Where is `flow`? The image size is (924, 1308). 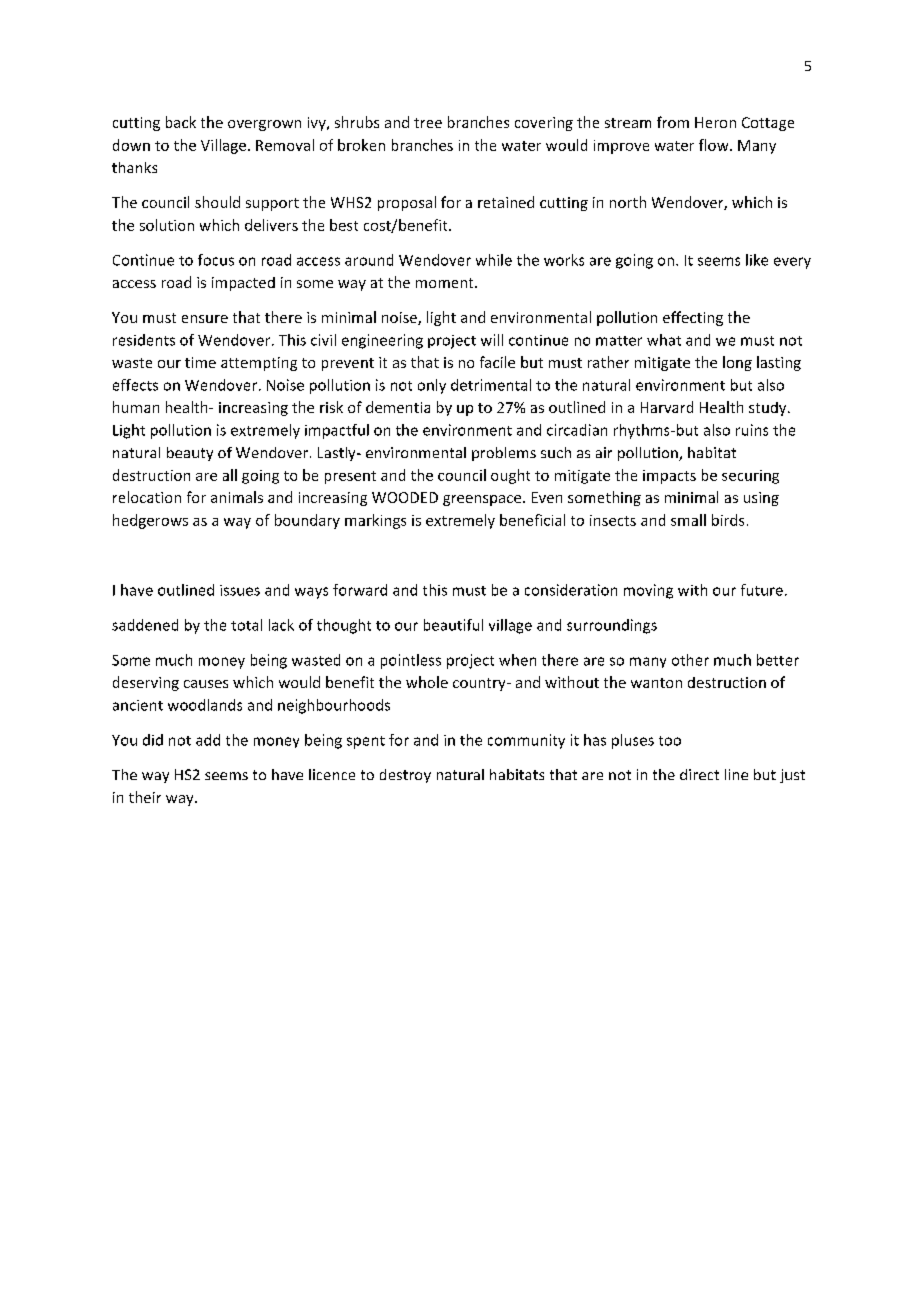
flow is located at coordinates (715, 145).
